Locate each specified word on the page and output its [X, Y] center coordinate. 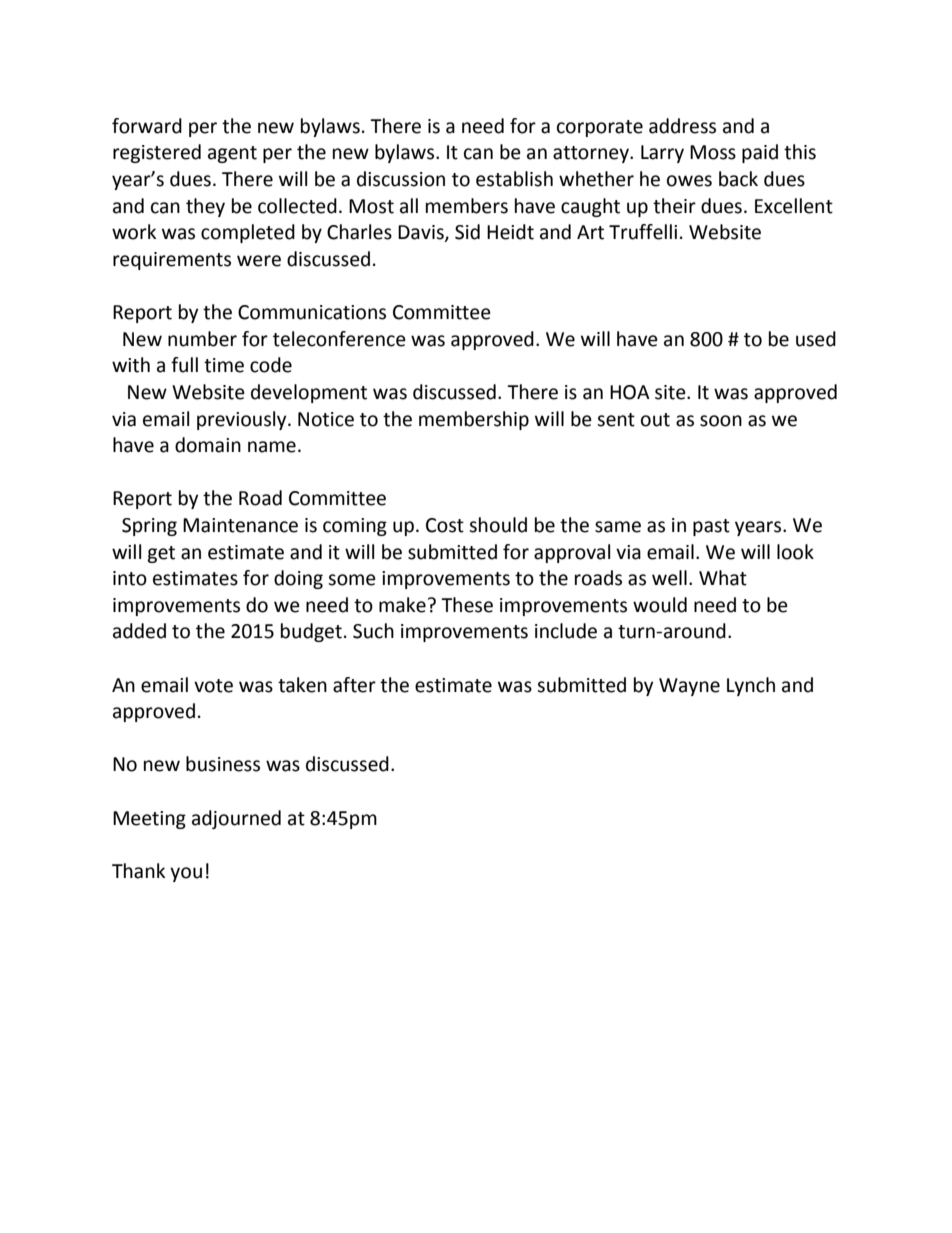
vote [213, 686]
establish [514, 179]
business [223, 764]
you [186, 874]
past [711, 527]
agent [232, 154]
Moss [713, 152]
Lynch [751, 686]
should [498, 525]
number [202, 339]
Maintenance [240, 525]
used [816, 339]
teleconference [339, 339]
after [354, 685]
